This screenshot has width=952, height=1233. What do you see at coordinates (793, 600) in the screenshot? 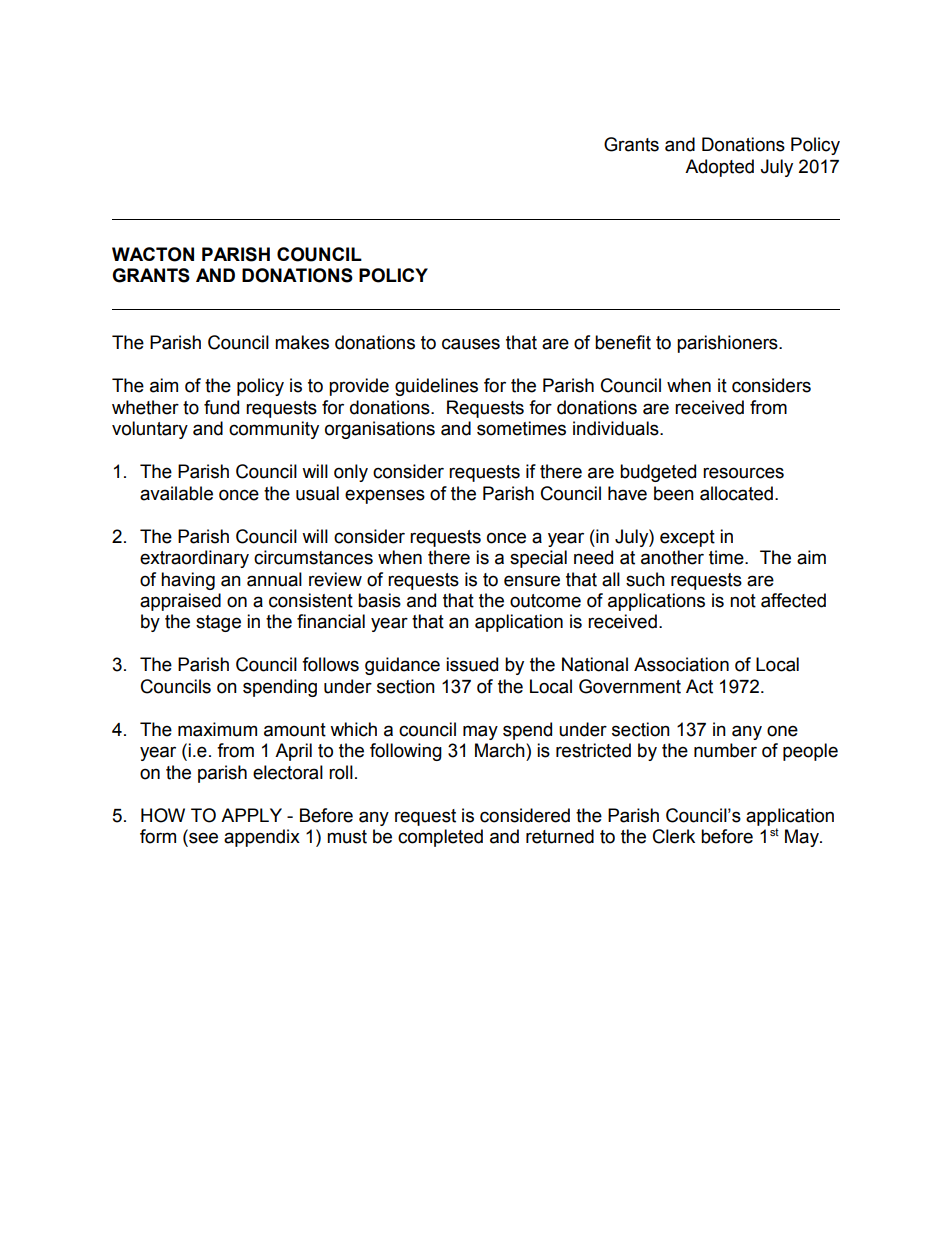
I see `affected` at bounding box center [793, 600].
